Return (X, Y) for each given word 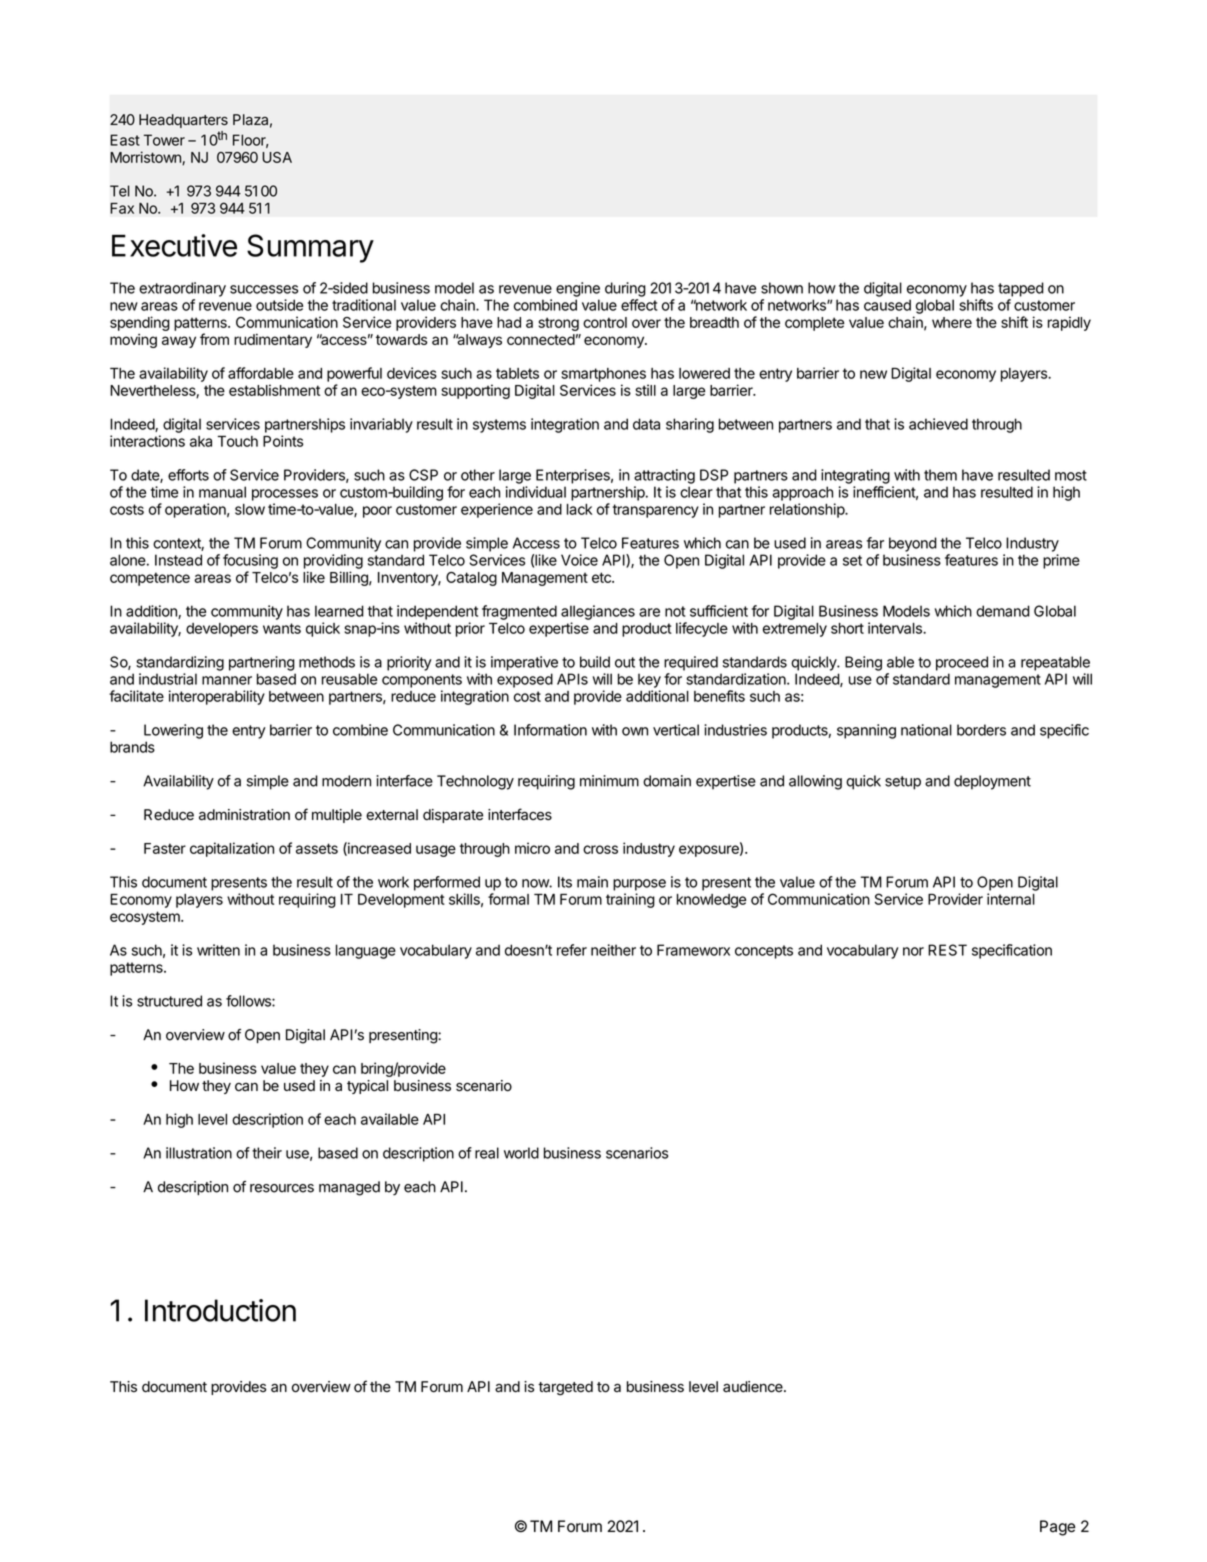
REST (947, 950)
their (267, 1153)
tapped (1021, 289)
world (521, 1153)
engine (578, 289)
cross (600, 849)
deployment (992, 782)
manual (222, 492)
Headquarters (183, 121)
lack (579, 509)
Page (1057, 1528)
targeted (565, 1388)
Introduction (220, 1310)
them (940, 475)
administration (244, 815)
